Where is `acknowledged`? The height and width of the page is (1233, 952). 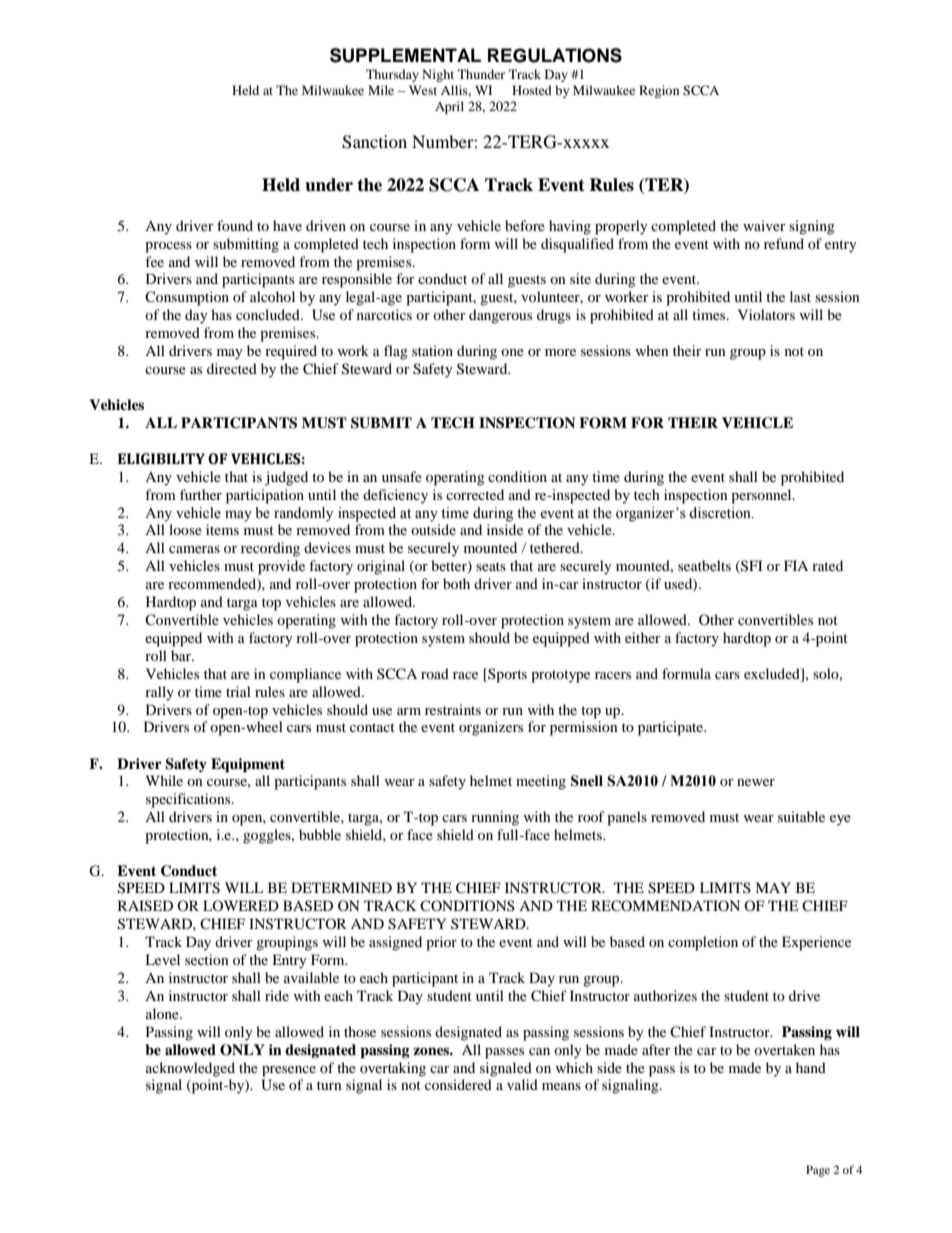 acknowledged is located at coordinates (190, 1069).
